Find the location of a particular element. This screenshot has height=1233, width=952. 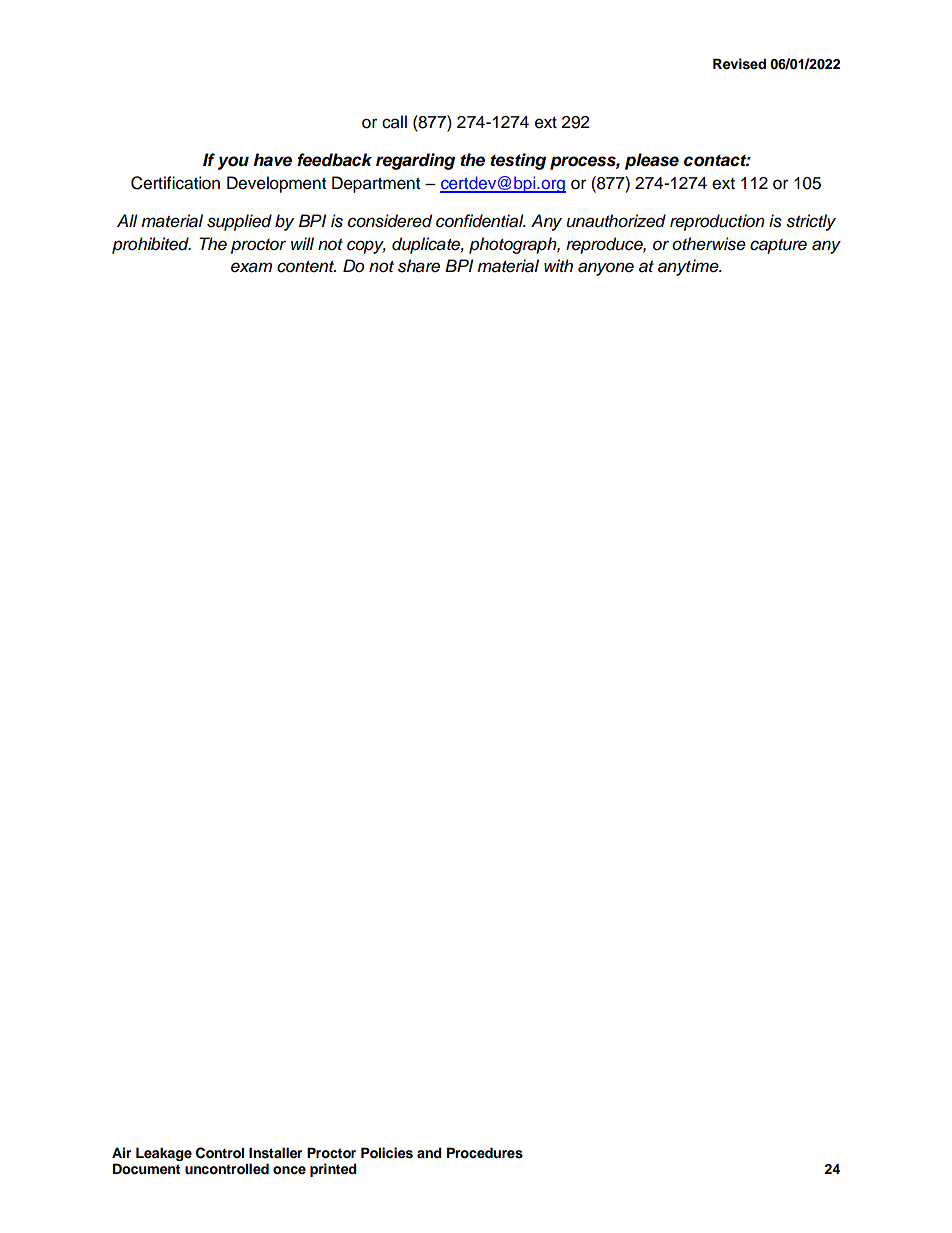

share is located at coordinates (419, 266).
